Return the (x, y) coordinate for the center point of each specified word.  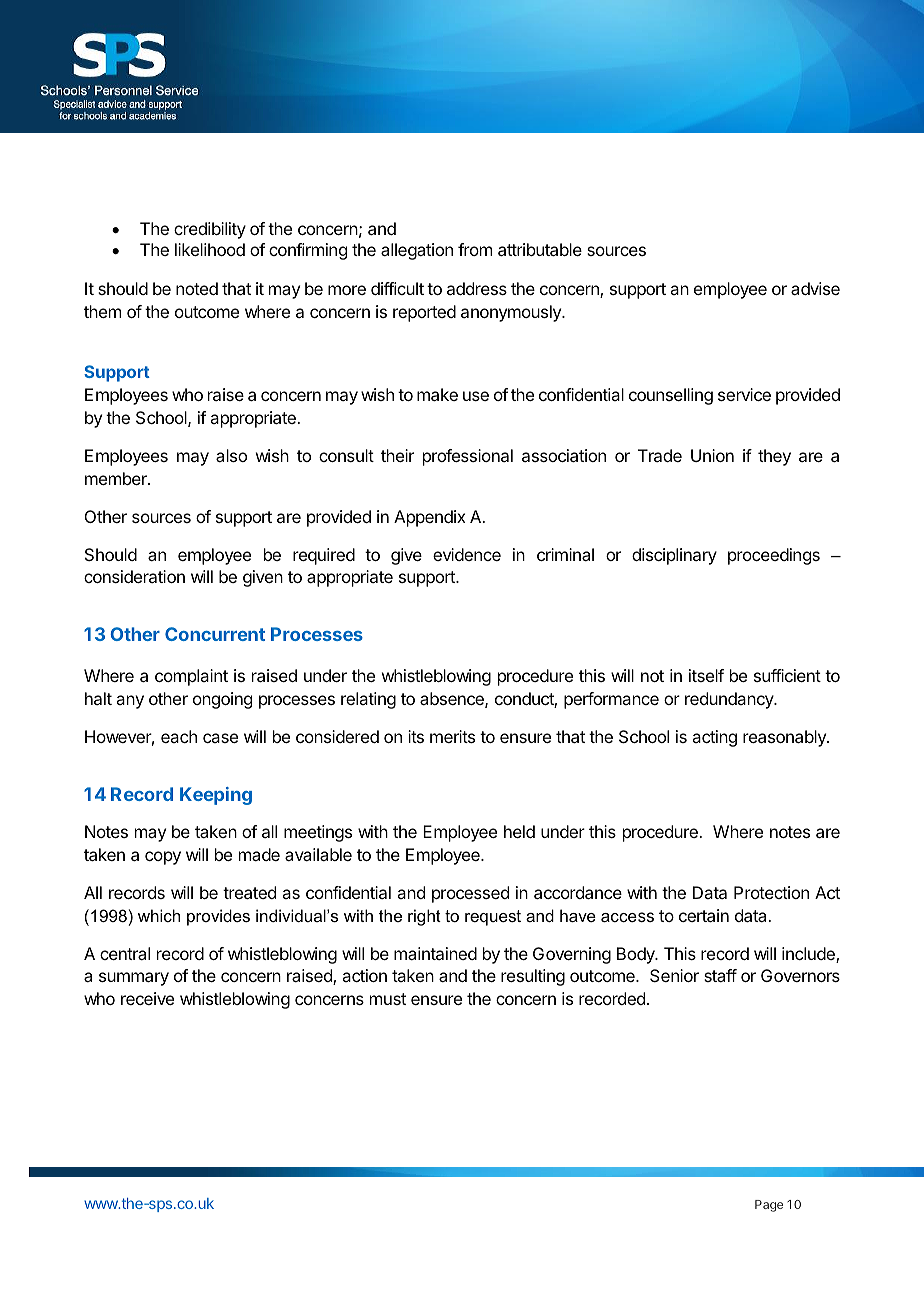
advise (815, 288)
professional (468, 457)
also (231, 455)
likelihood (210, 249)
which (159, 915)
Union (712, 455)
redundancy (730, 700)
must (388, 999)
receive (147, 998)
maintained (435, 953)
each (179, 736)
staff (720, 975)
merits (452, 736)
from (475, 249)
